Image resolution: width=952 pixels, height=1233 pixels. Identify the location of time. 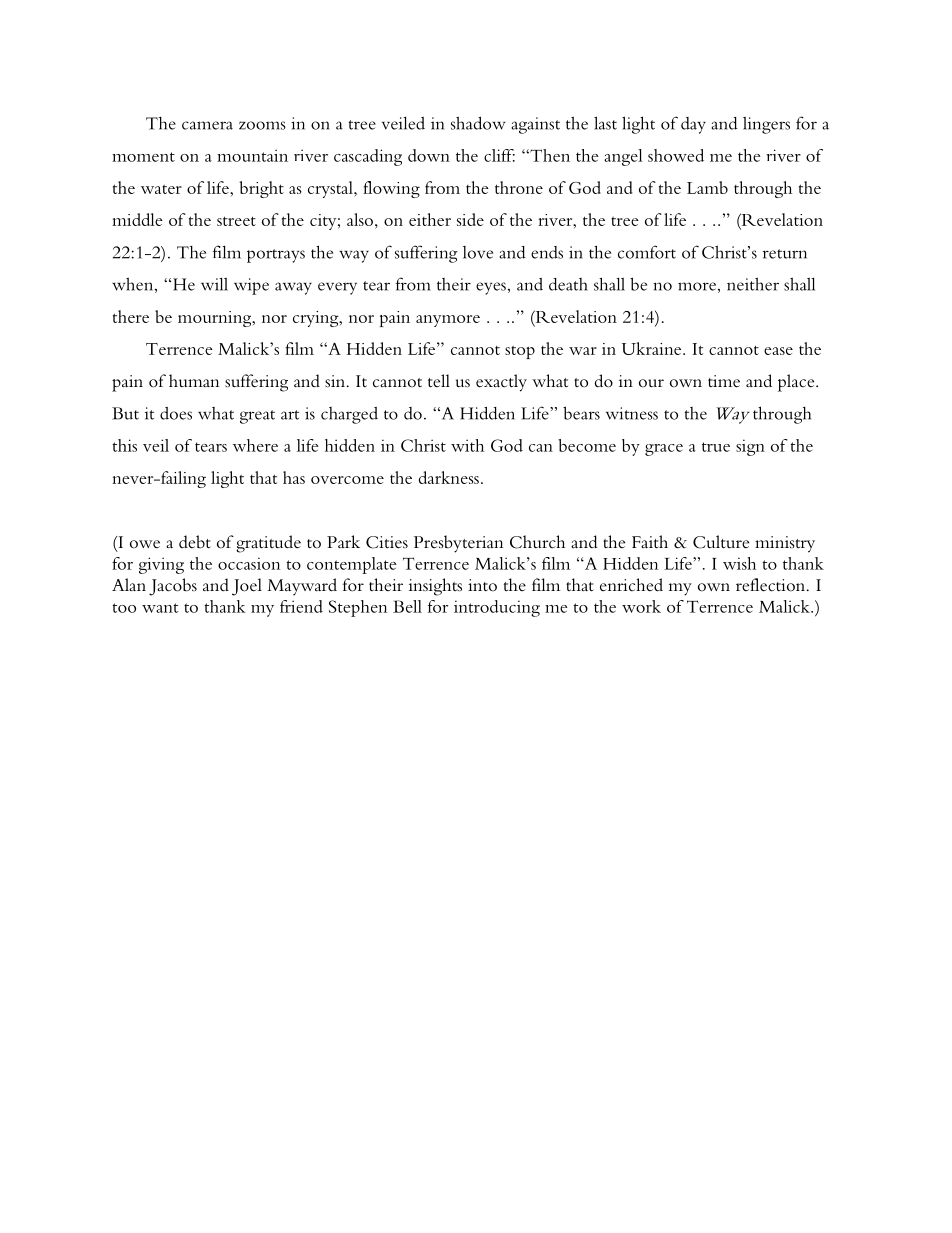
(724, 381).
